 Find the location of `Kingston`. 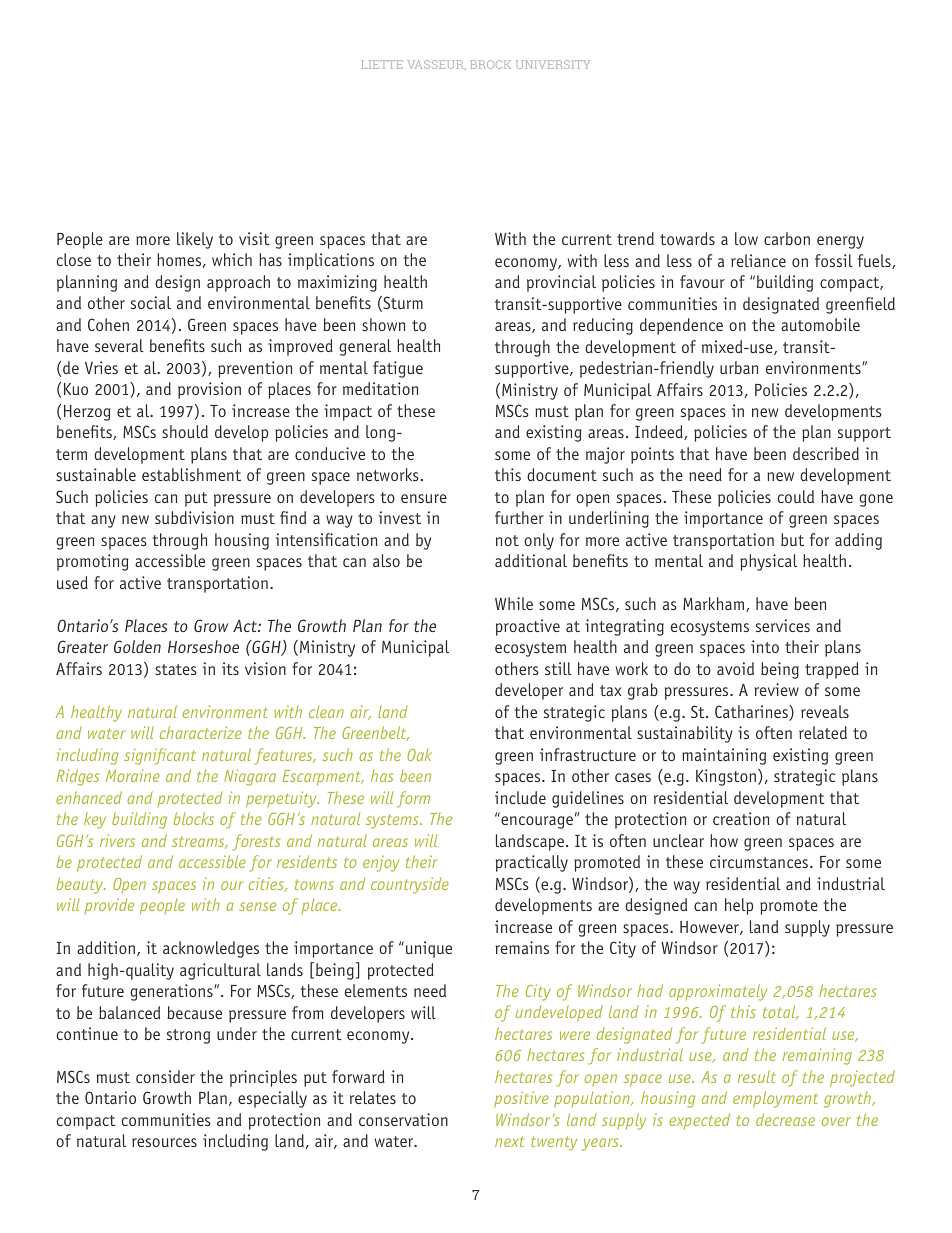

Kingston is located at coordinates (726, 777).
